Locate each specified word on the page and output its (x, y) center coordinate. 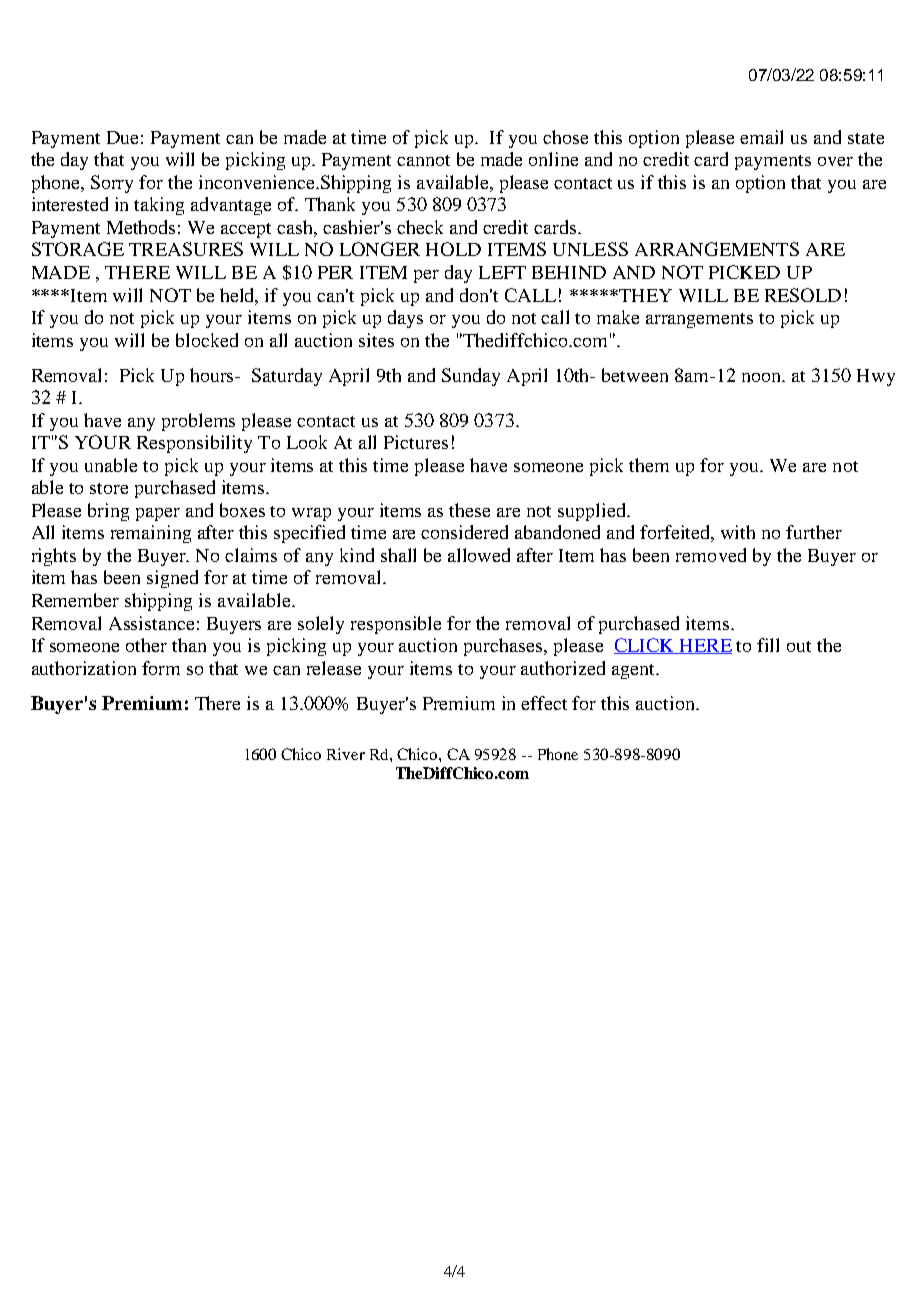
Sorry (112, 184)
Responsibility (194, 444)
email (761, 137)
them (649, 465)
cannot (423, 160)
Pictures (416, 442)
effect (544, 703)
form (161, 668)
